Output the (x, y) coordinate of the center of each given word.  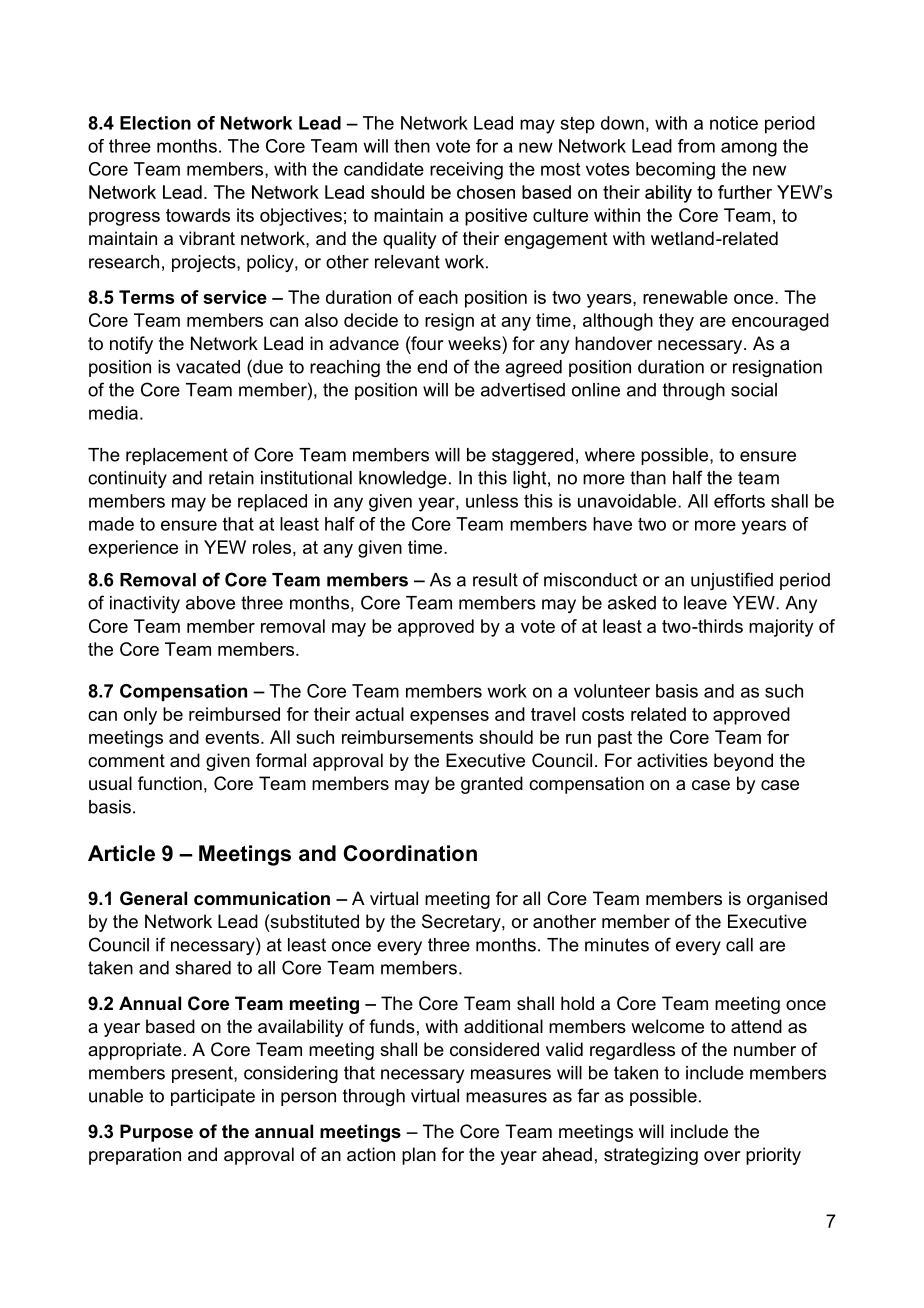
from (696, 146)
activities (672, 760)
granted (492, 785)
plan (419, 1156)
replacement (177, 456)
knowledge (403, 479)
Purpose (156, 1133)
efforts (739, 501)
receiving (466, 171)
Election (155, 123)
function (170, 783)
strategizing (651, 1156)
